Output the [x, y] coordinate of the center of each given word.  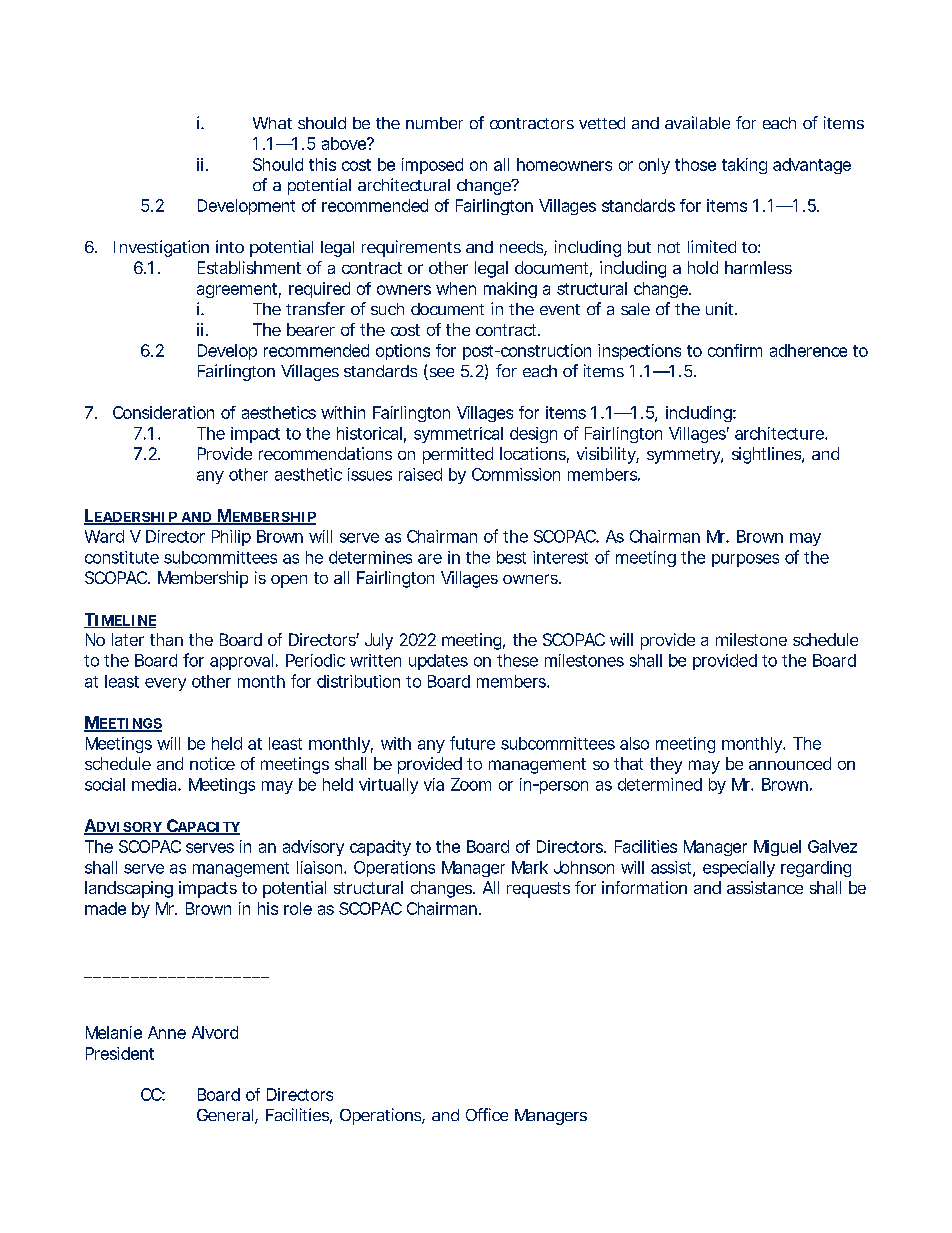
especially [739, 869]
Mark [530, 867]
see [440, 374]
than [166, 639]
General [225, 1115]
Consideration [163, 412]
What [272, 123]
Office [487, 1114]
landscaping [129, 889]
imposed [432, 166]
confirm [735, 350]
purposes [745, 560]
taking [744, 166]
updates [438, 662]
